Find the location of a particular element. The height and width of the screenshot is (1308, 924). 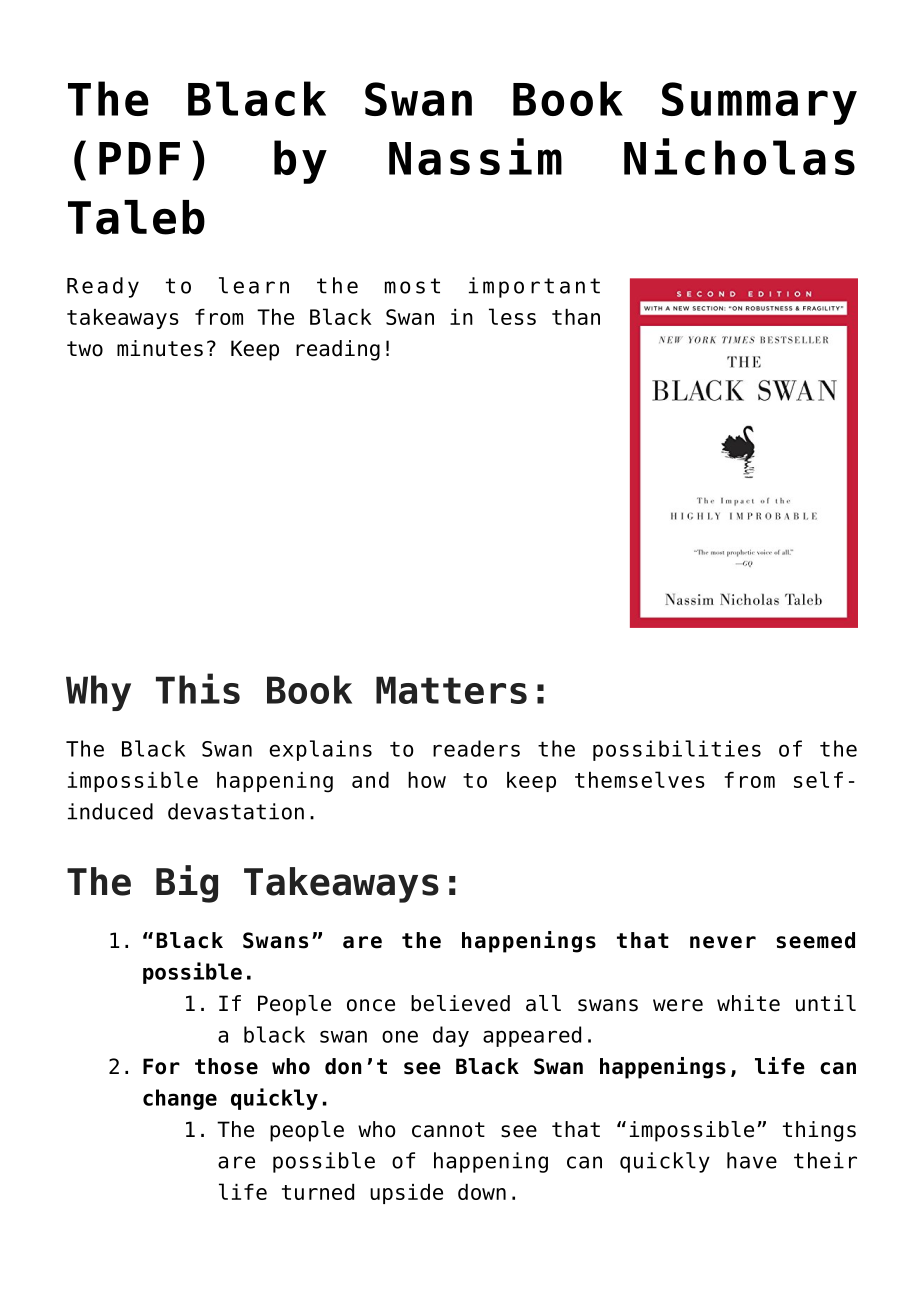

themselves is located at coordinates (640, 779).
